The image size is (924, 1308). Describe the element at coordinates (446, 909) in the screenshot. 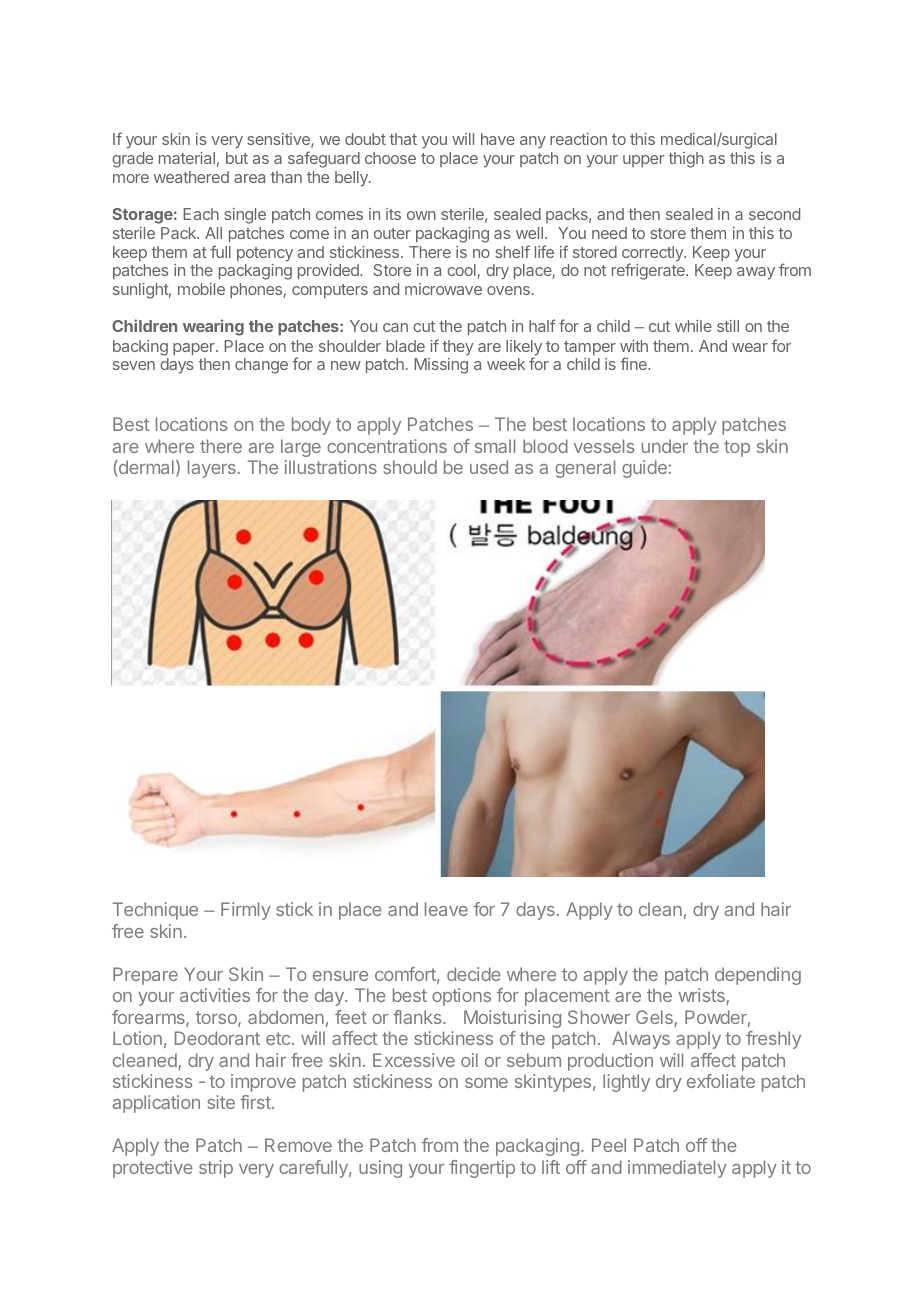

I see `leave` at that location.
